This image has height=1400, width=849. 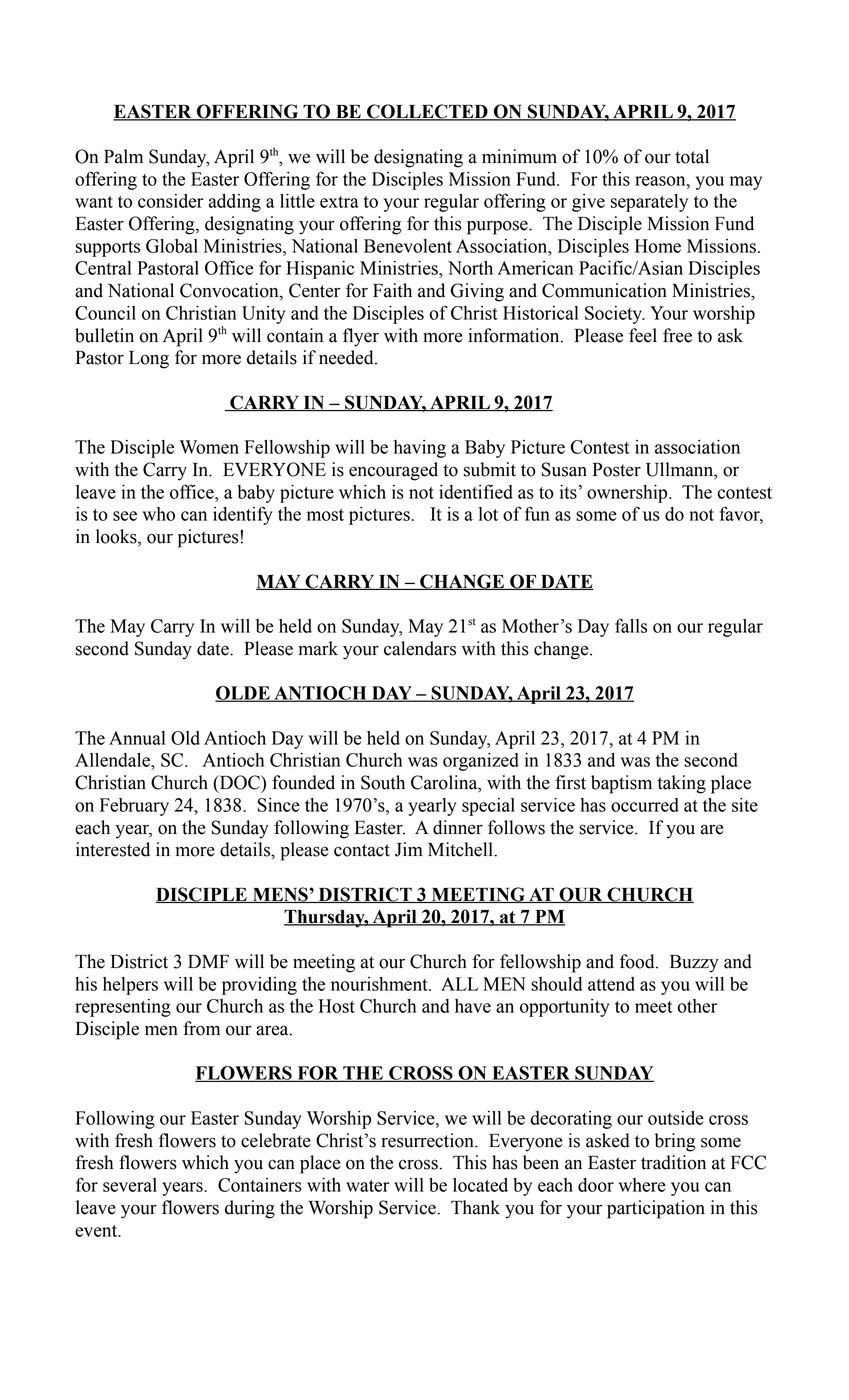 What do you see at coordinates (243, 694) in the image?
I see `OLDE` at bounding box center [243, 694].
